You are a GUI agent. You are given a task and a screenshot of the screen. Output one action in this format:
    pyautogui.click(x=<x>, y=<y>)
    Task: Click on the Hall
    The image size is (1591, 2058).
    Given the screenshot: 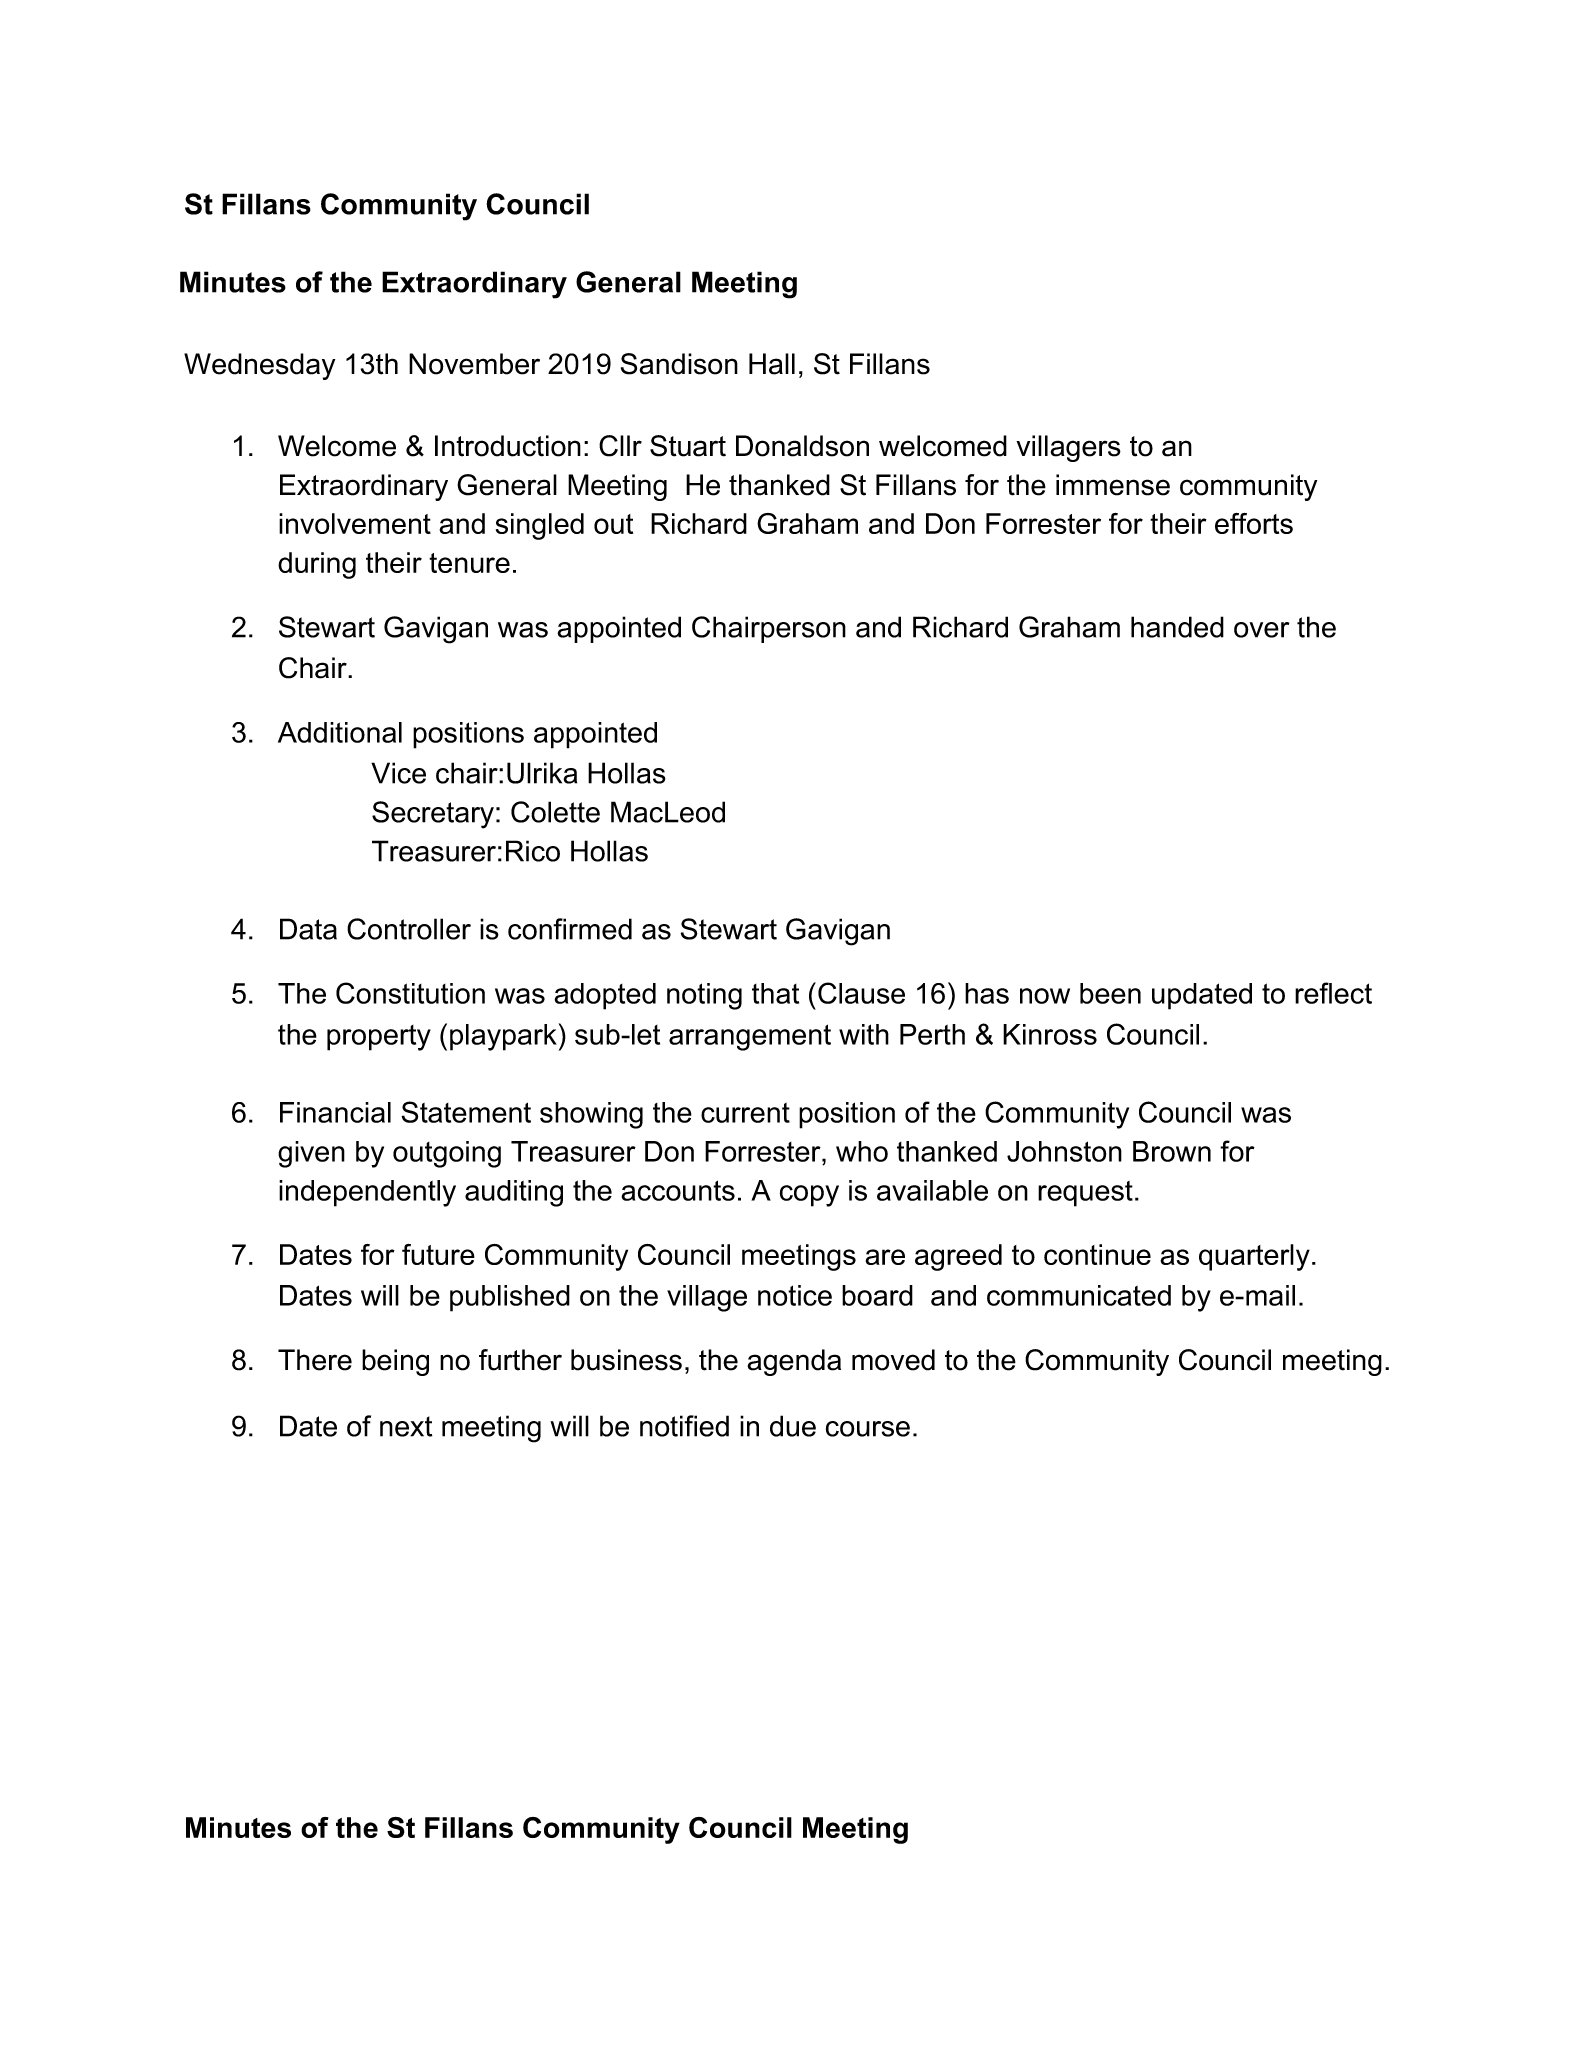 What is the action you would take?
    pyautogui.click(x=772, y=364)
